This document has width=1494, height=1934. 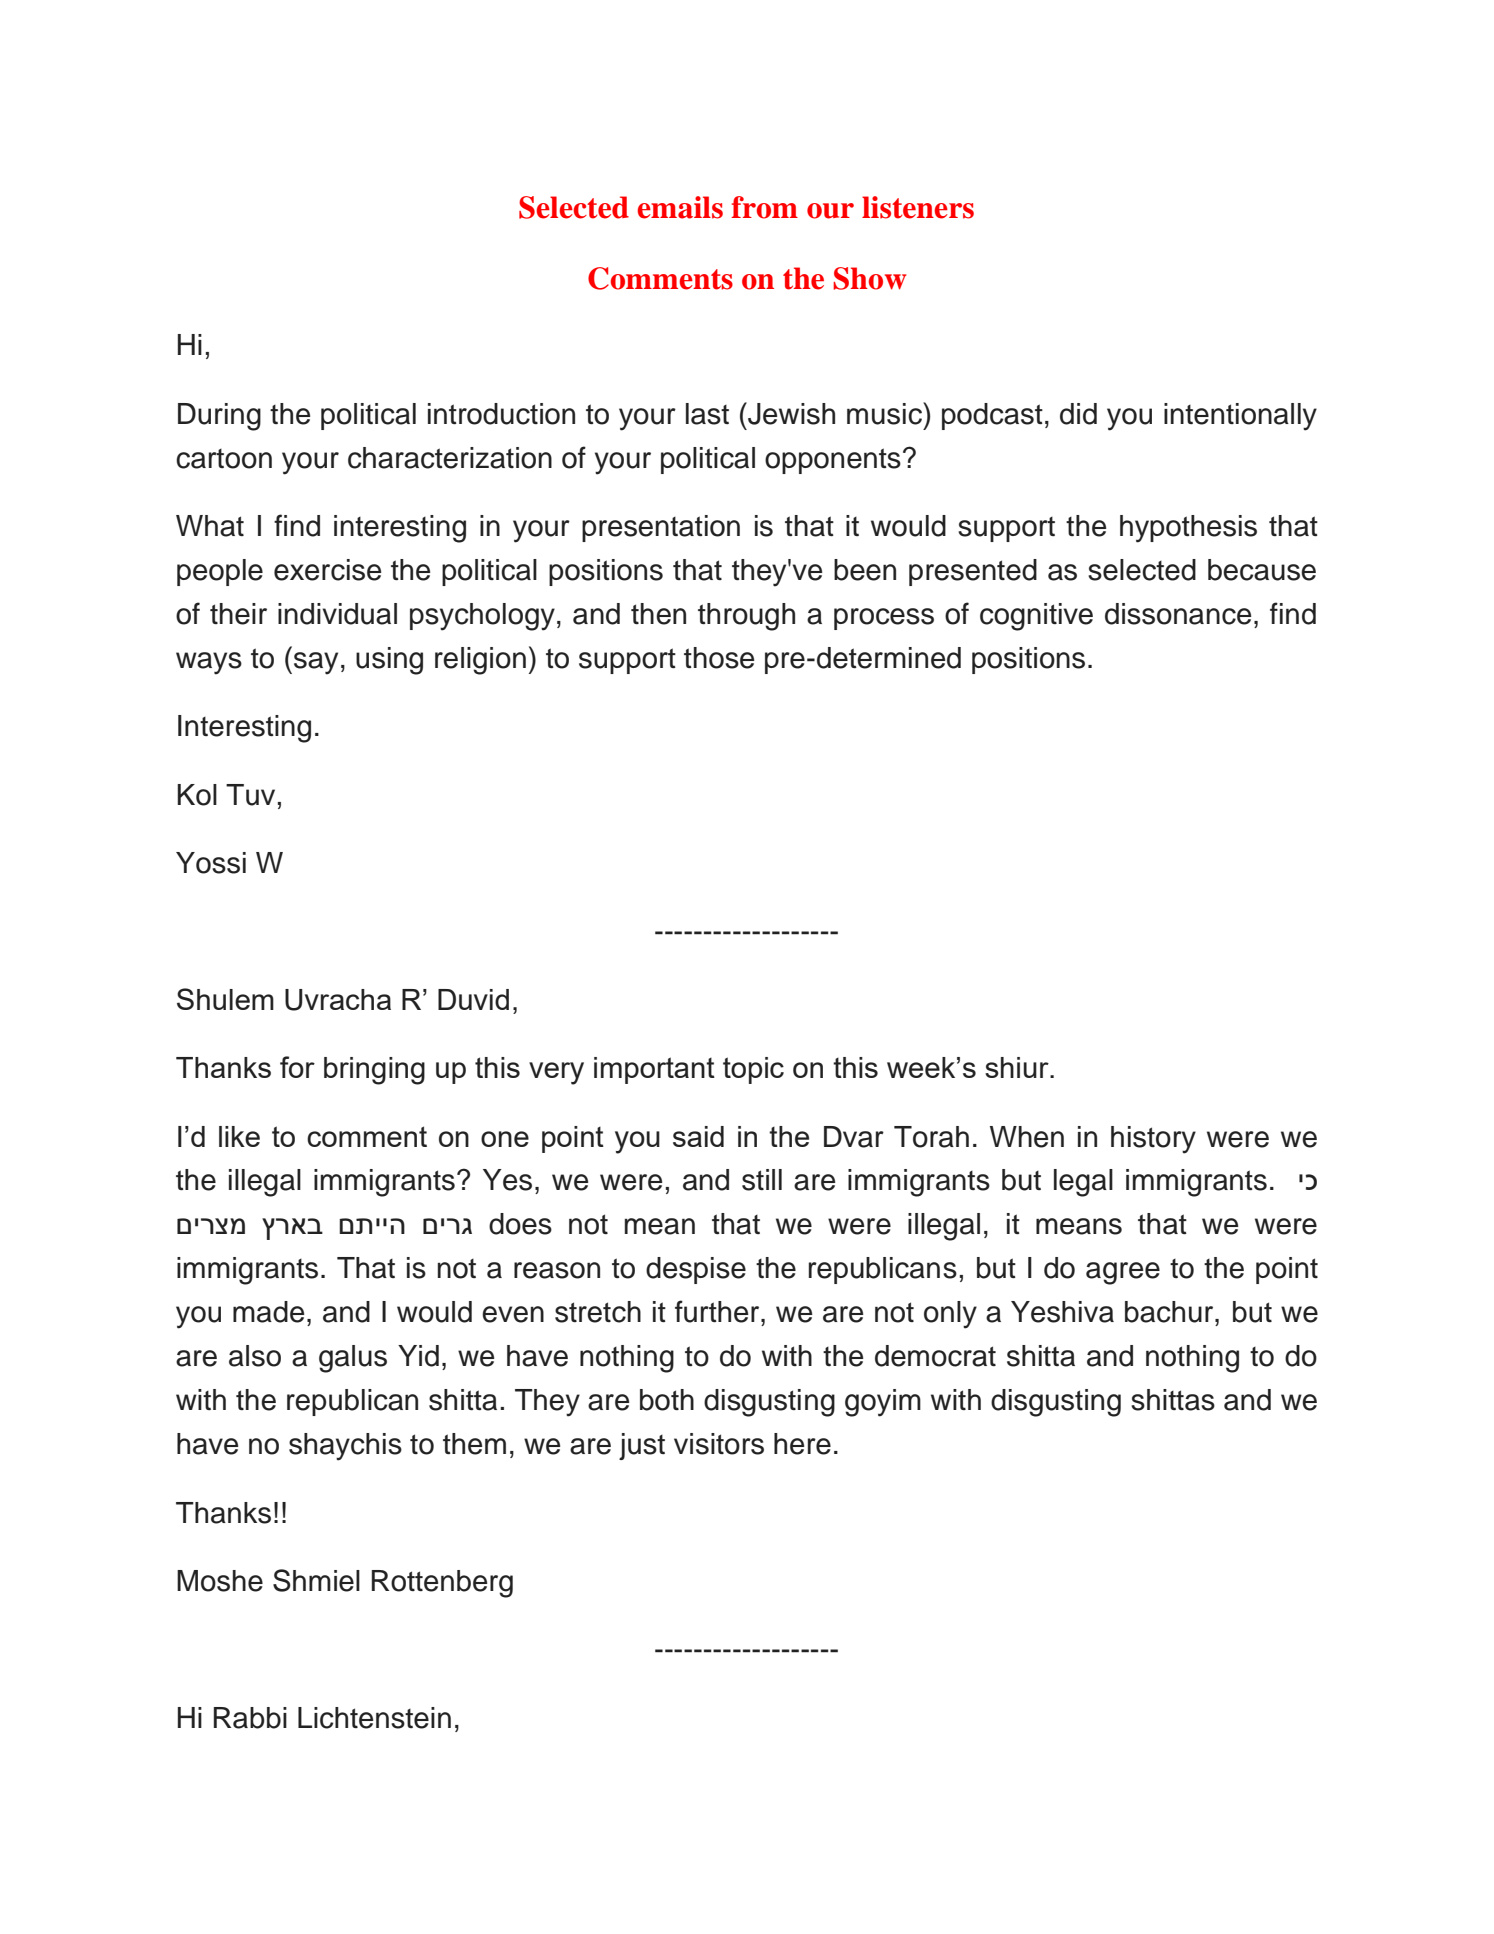 I want to click on shiur, so click(x=1018, y=1067).
